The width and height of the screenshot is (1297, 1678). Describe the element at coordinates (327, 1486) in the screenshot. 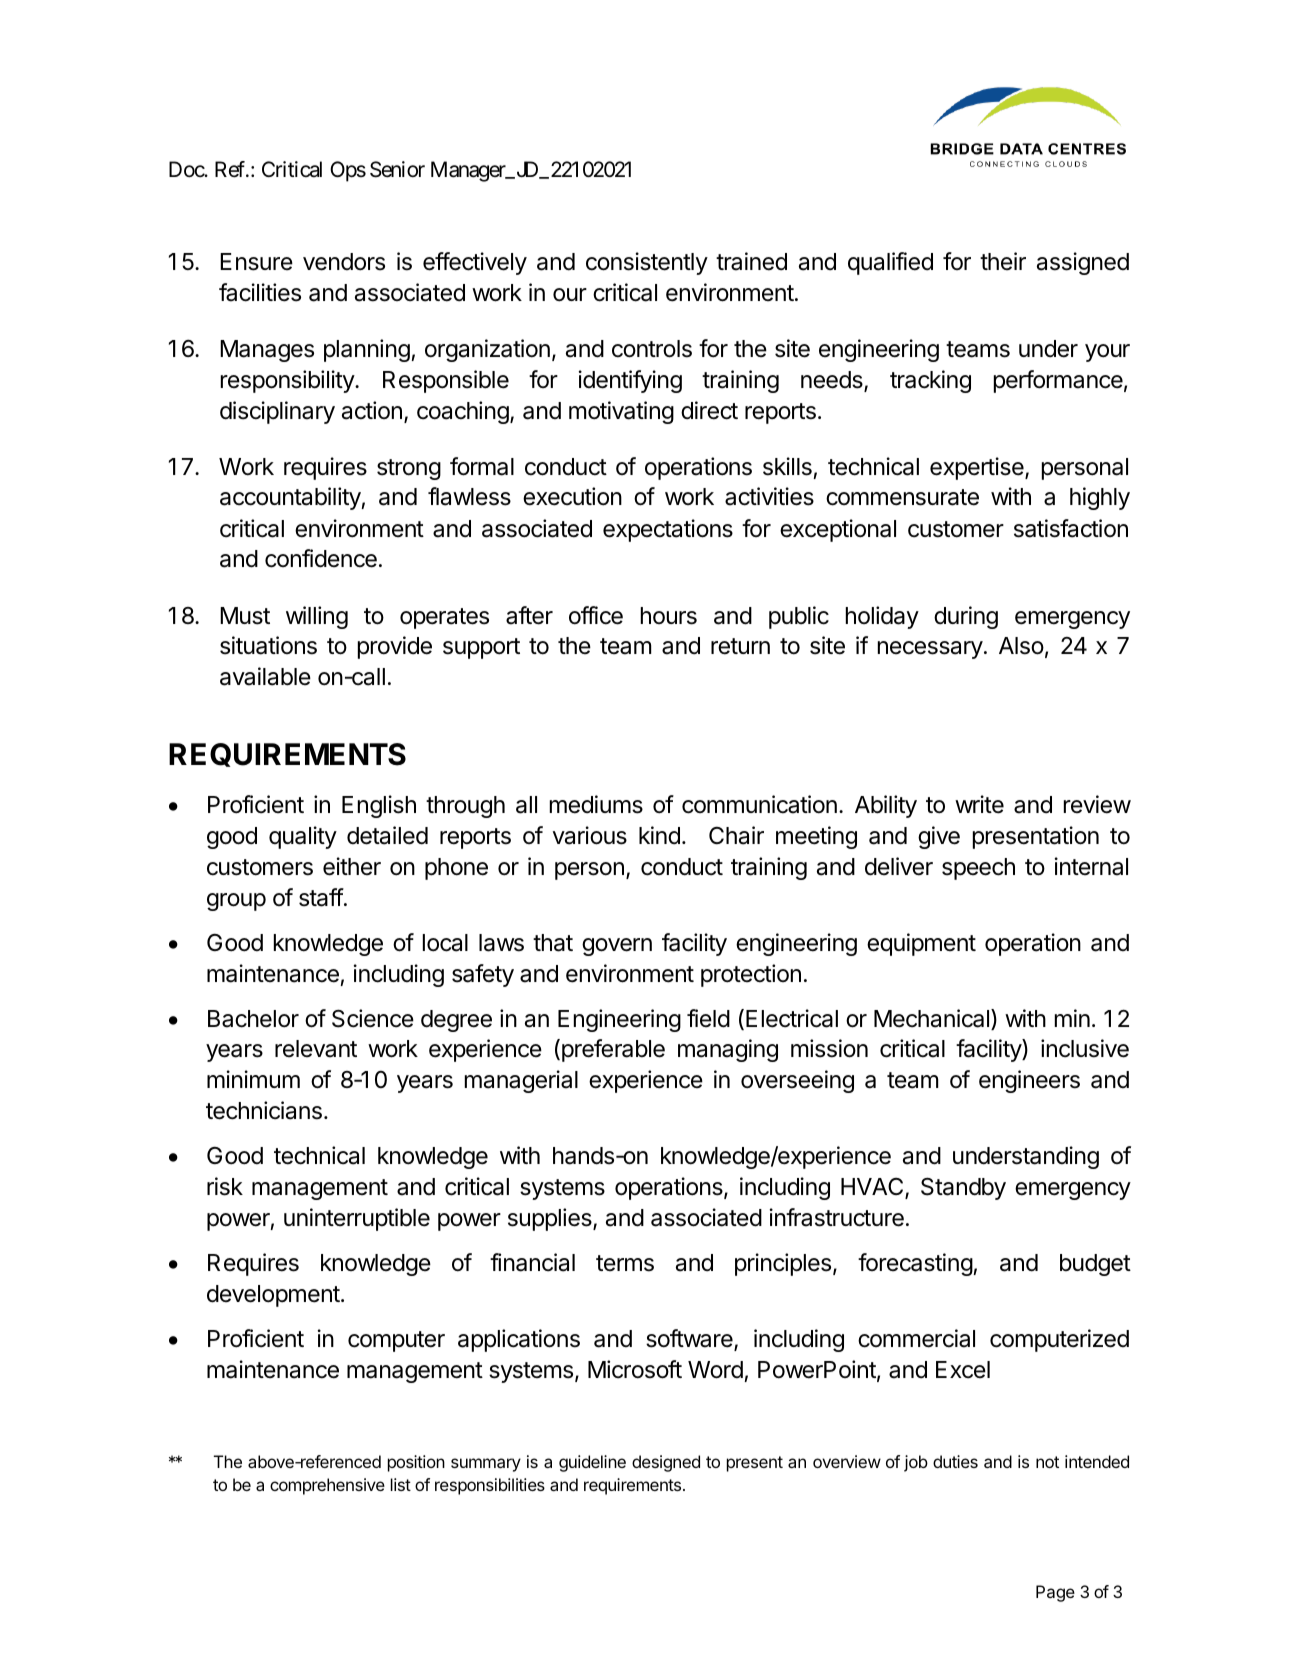

I see `comprehensive` at that location.
